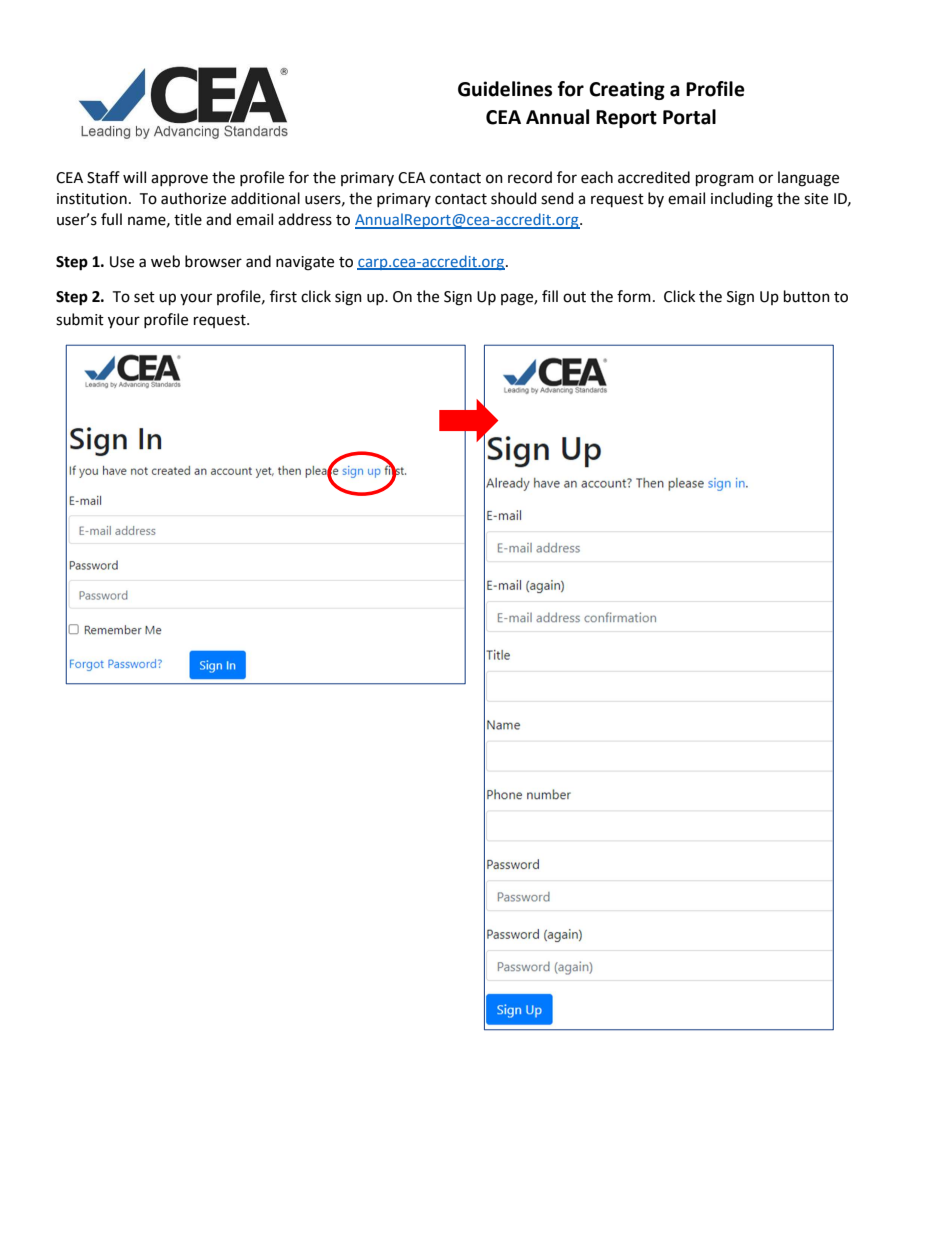 The height and width of the screenshot is (1233, 952). I want to click on form, so click(634, 296).
